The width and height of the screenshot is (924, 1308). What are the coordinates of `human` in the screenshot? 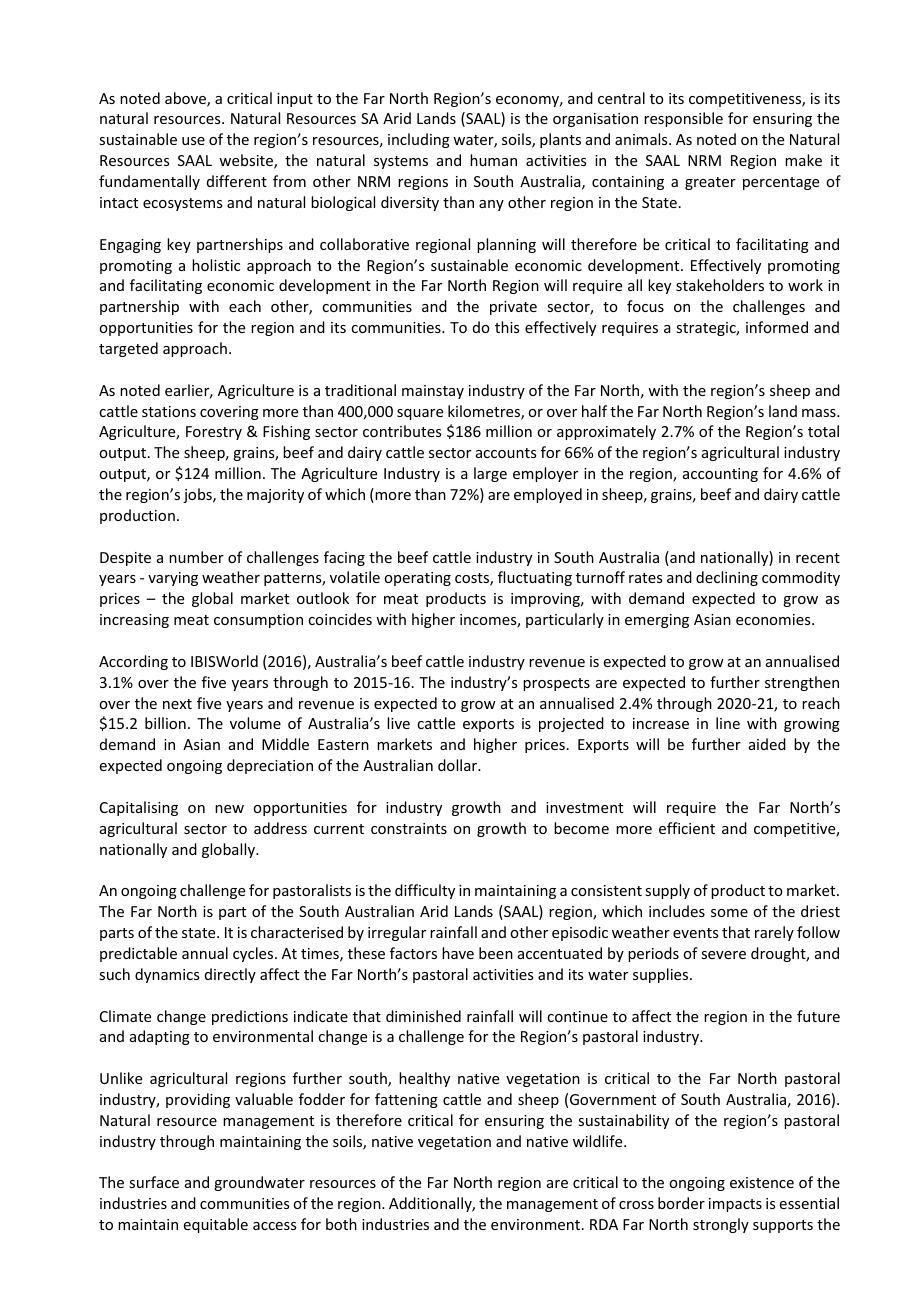 It's located at (493, 160).
